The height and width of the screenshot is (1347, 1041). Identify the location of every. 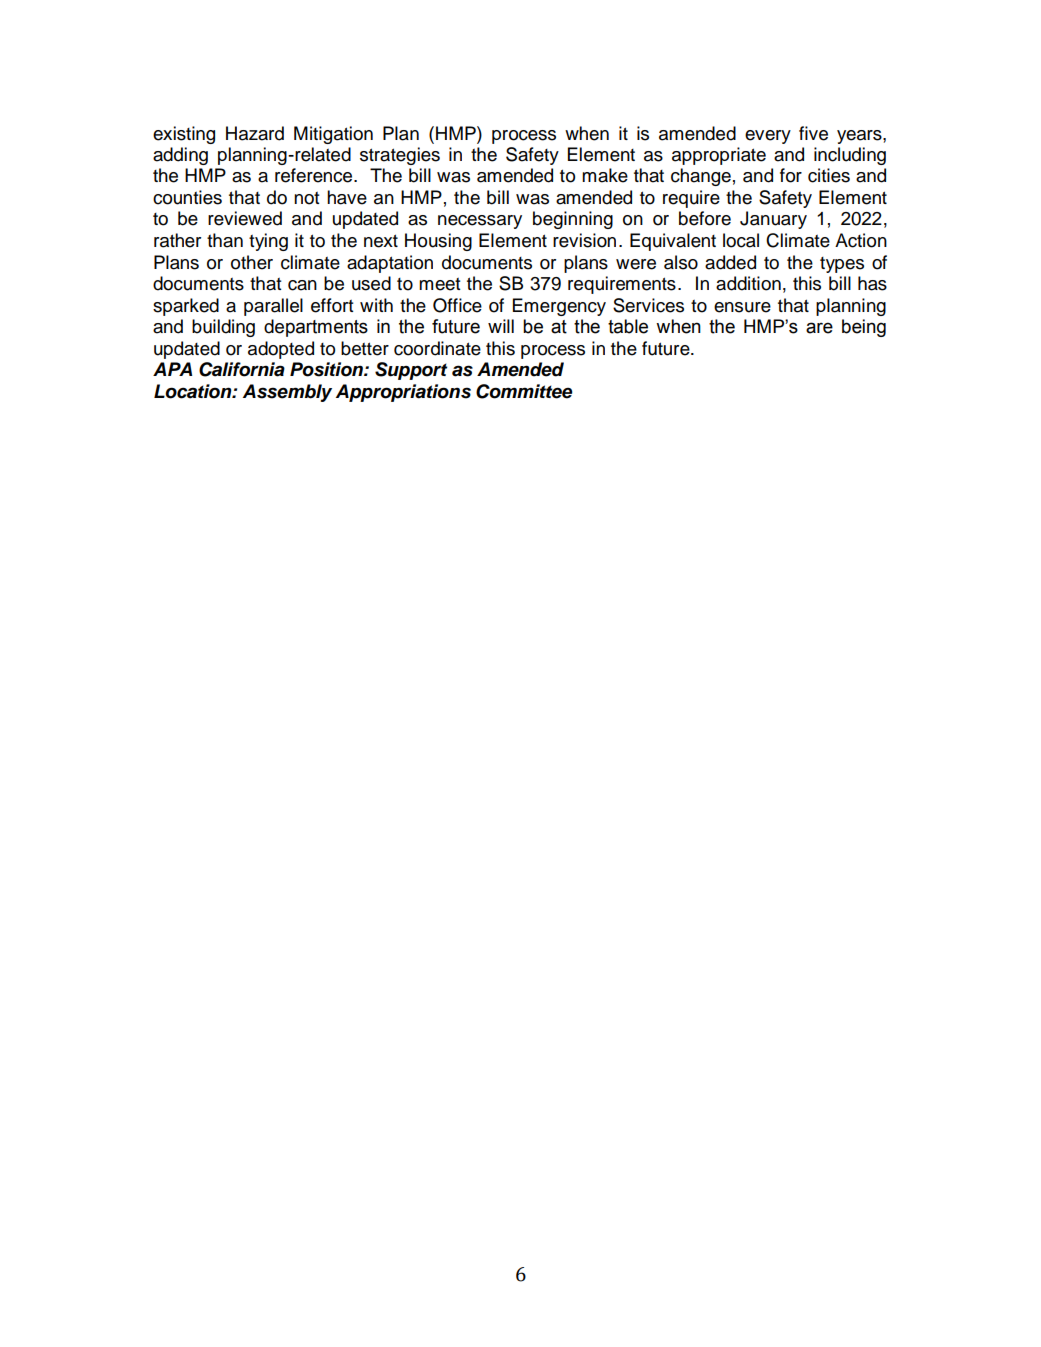
(768, 137).
